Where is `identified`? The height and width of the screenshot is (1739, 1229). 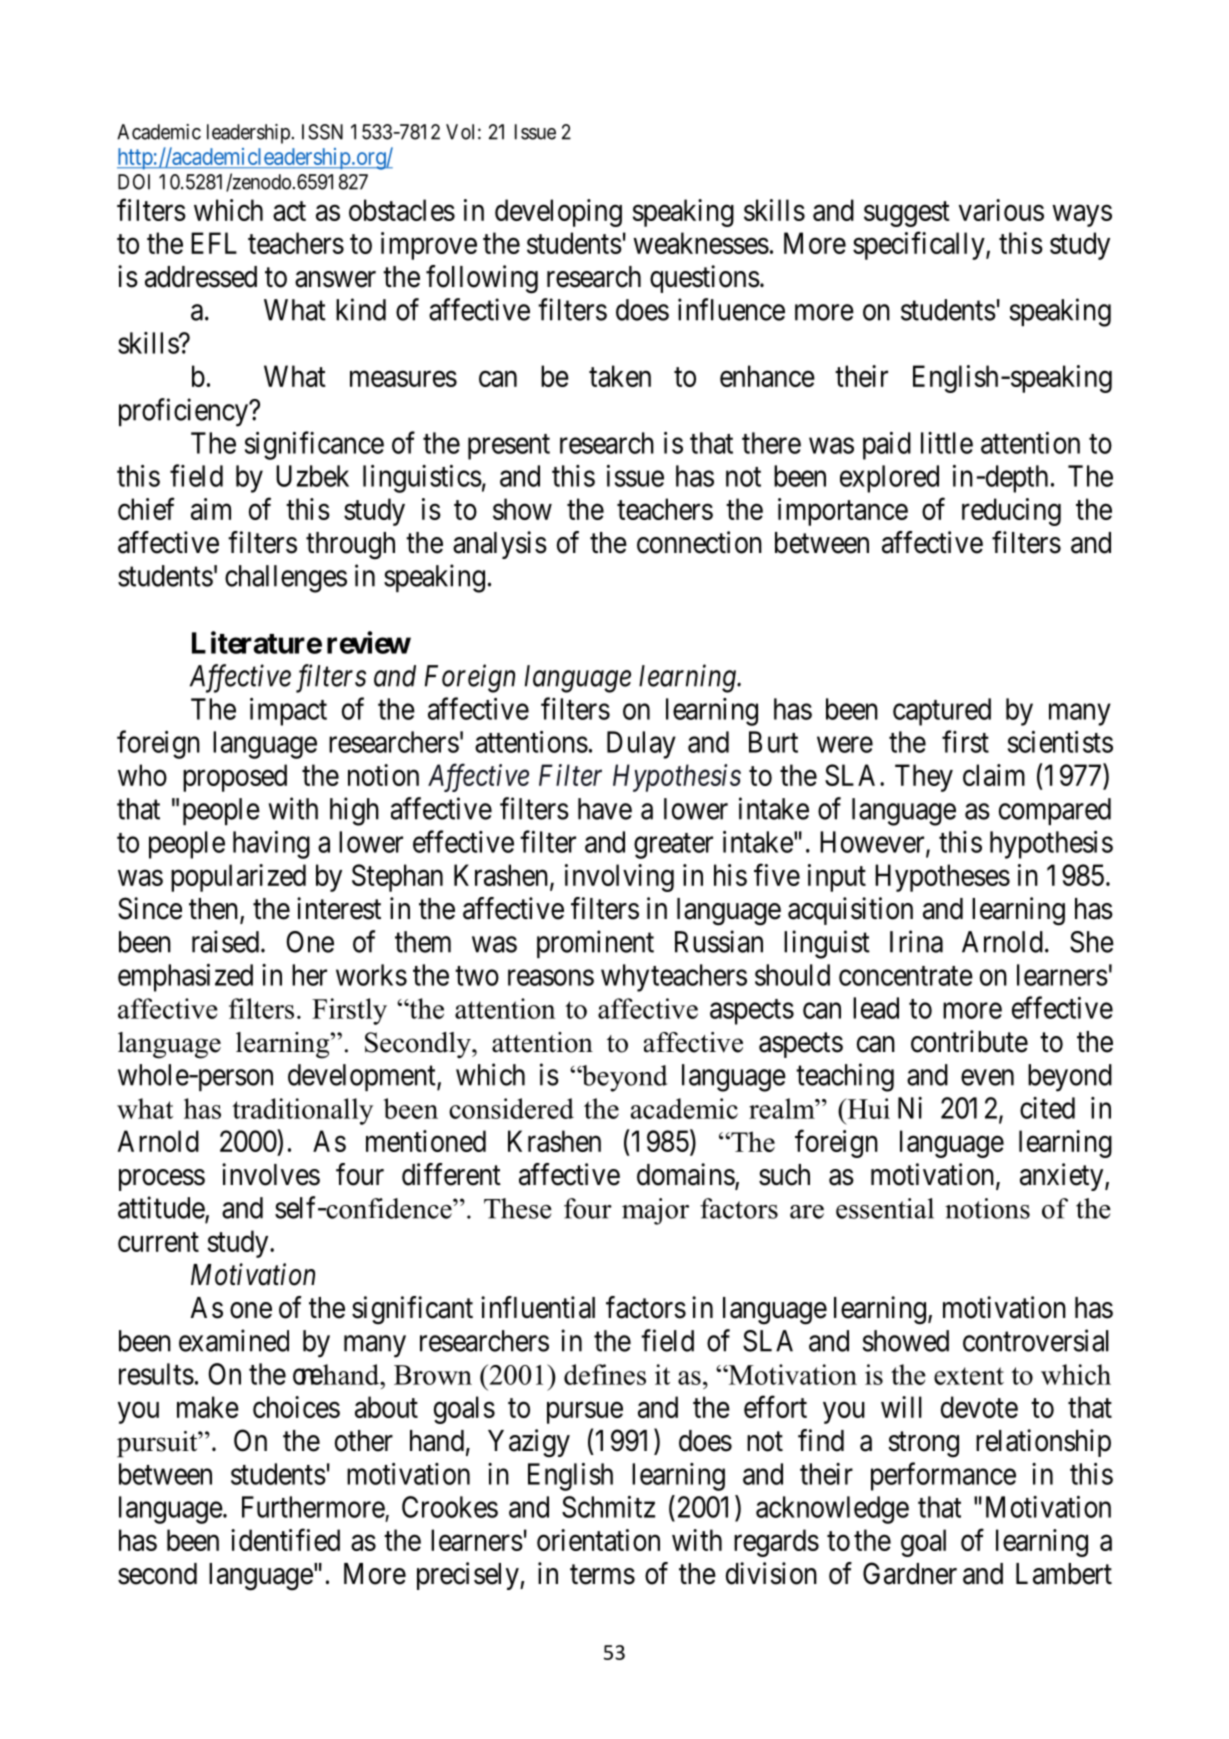 identified is located at coordinates (285, 1540).
